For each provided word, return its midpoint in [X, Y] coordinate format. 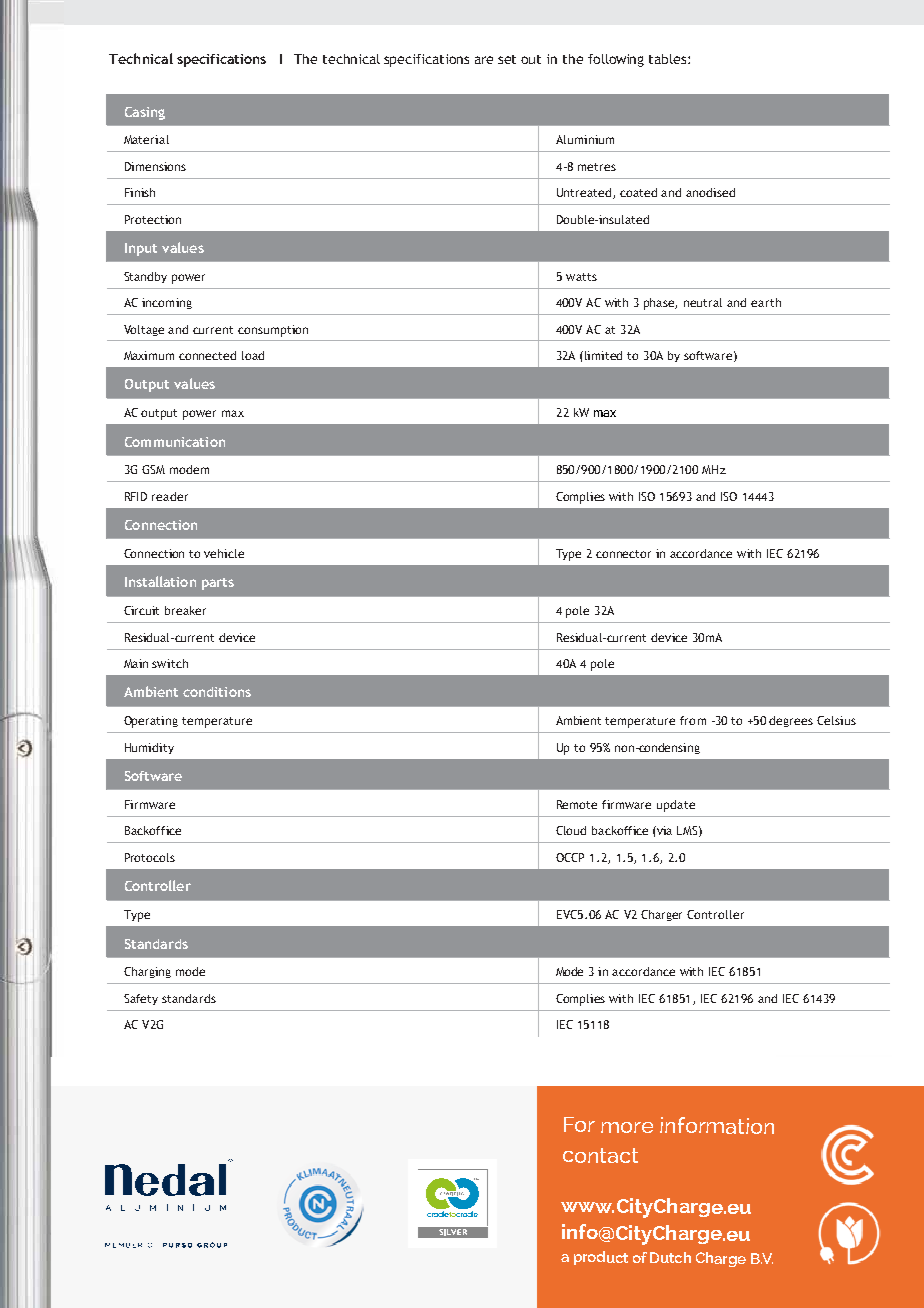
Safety [141, 999]
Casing [145, 113]
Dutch [670, 1257]
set [507, 59]
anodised [710, 192]
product [601, 1258]
